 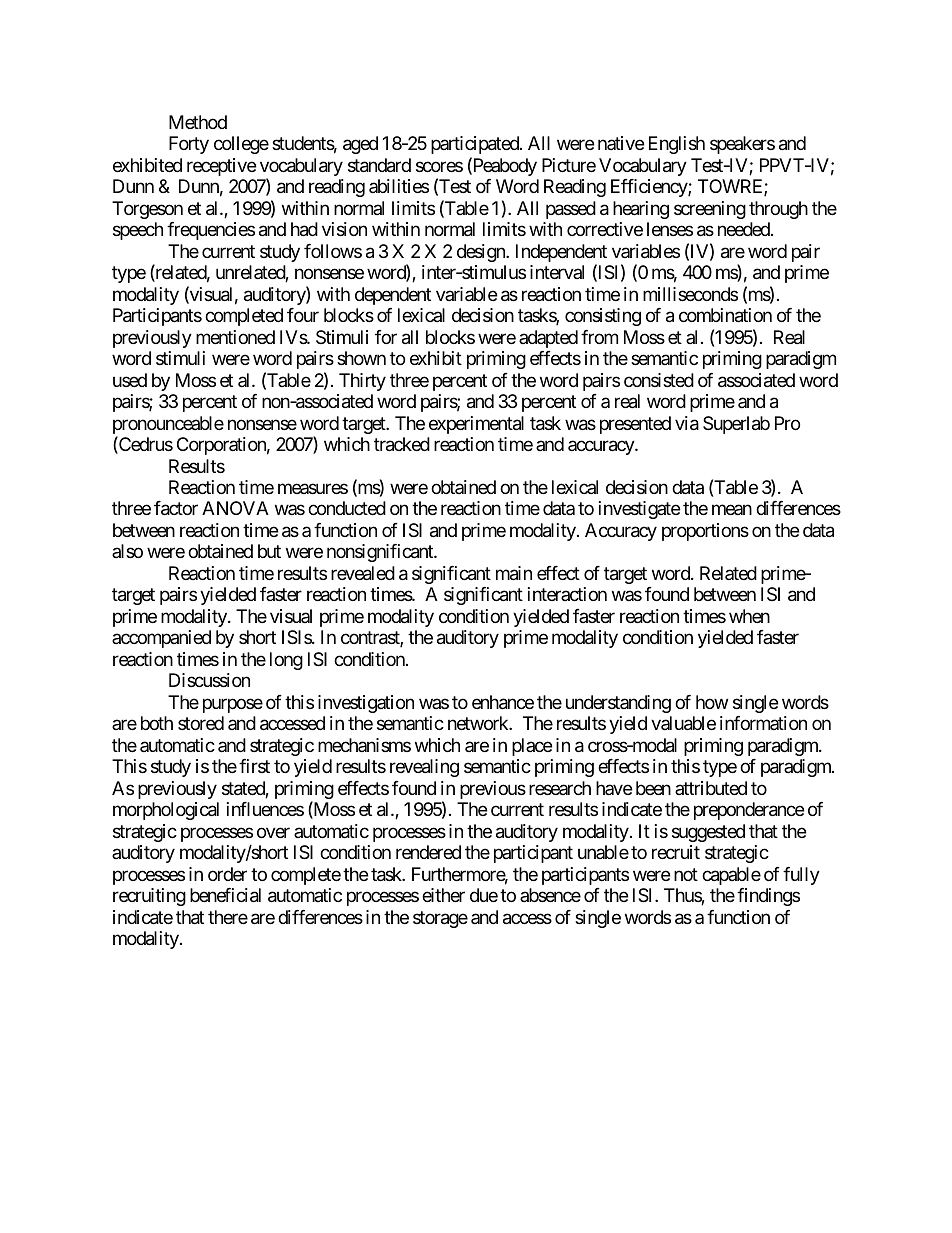 I want to click on beneficial, so click(x=225, y=895).
